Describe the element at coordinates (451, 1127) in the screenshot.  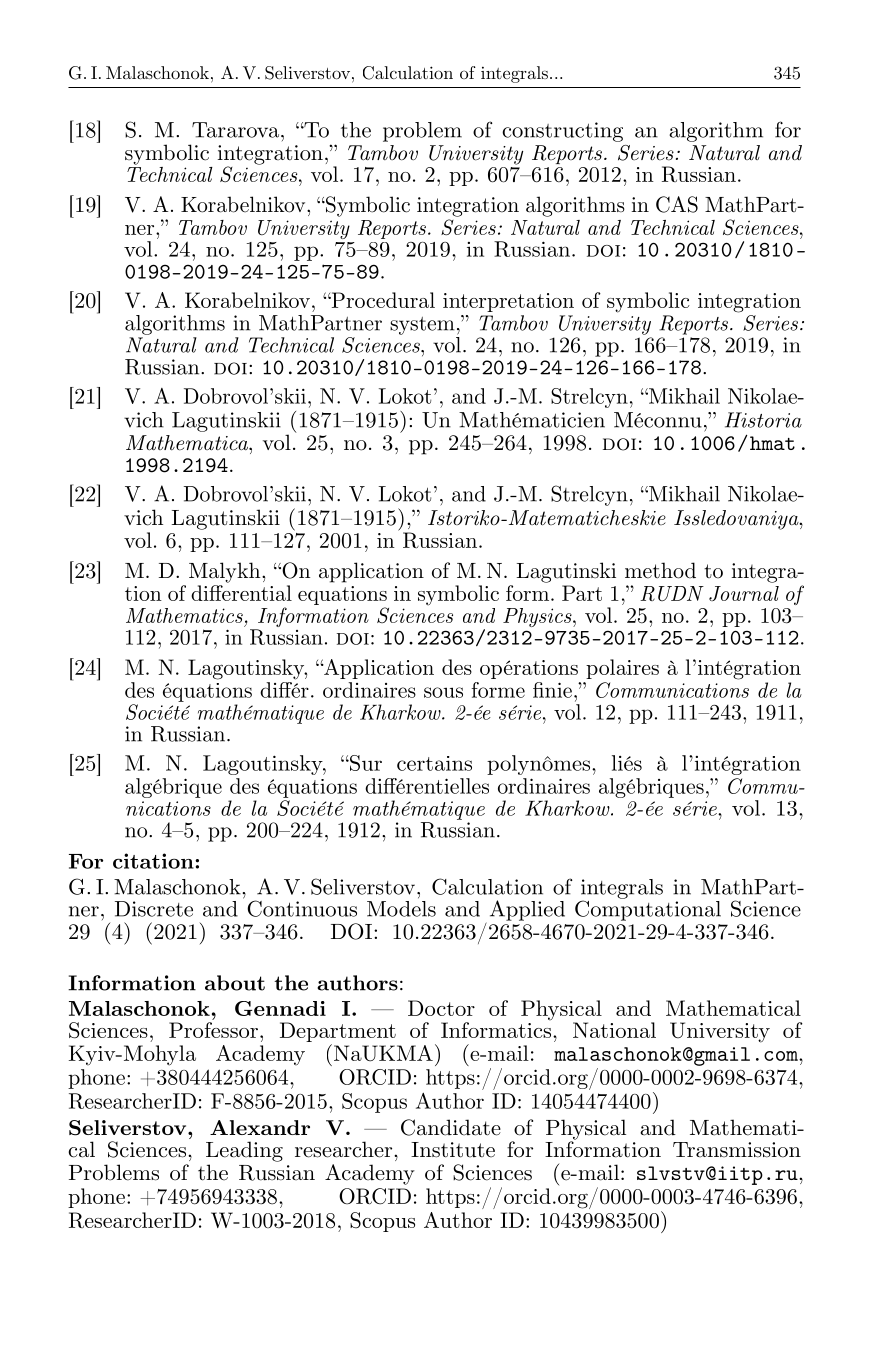
I see `Candidate` at that location.
